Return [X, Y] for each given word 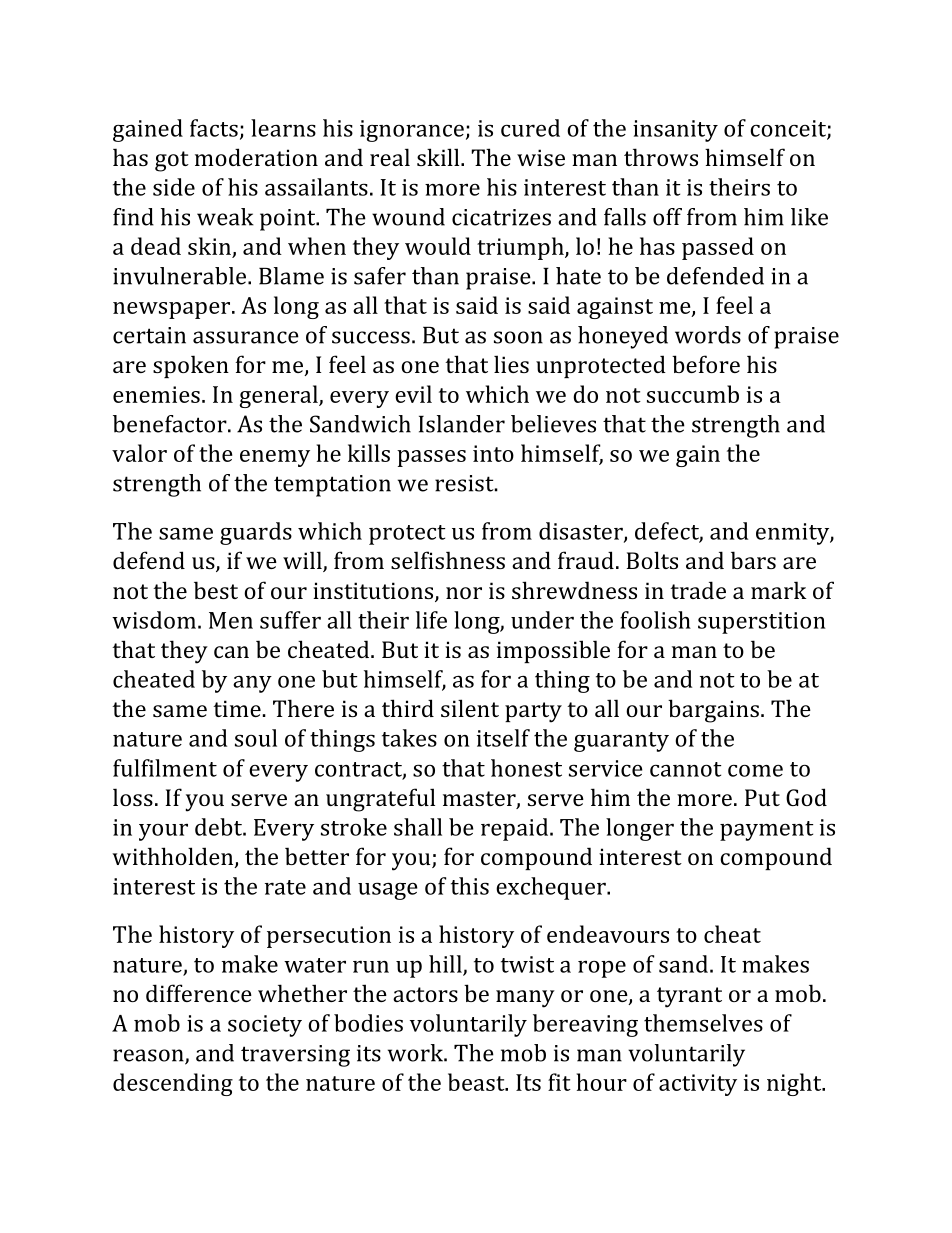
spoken [191, 366]
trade [698, 590]
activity [698, 1085]
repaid [516, 829]
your [163, 832]
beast [477, 1082]
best [216, 590]
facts [214, 128]
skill [439, 157]
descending [173, 1084]
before [706, 364]
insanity [675, 131]
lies [511, 364]
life [431, 620]
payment [766, 831]
